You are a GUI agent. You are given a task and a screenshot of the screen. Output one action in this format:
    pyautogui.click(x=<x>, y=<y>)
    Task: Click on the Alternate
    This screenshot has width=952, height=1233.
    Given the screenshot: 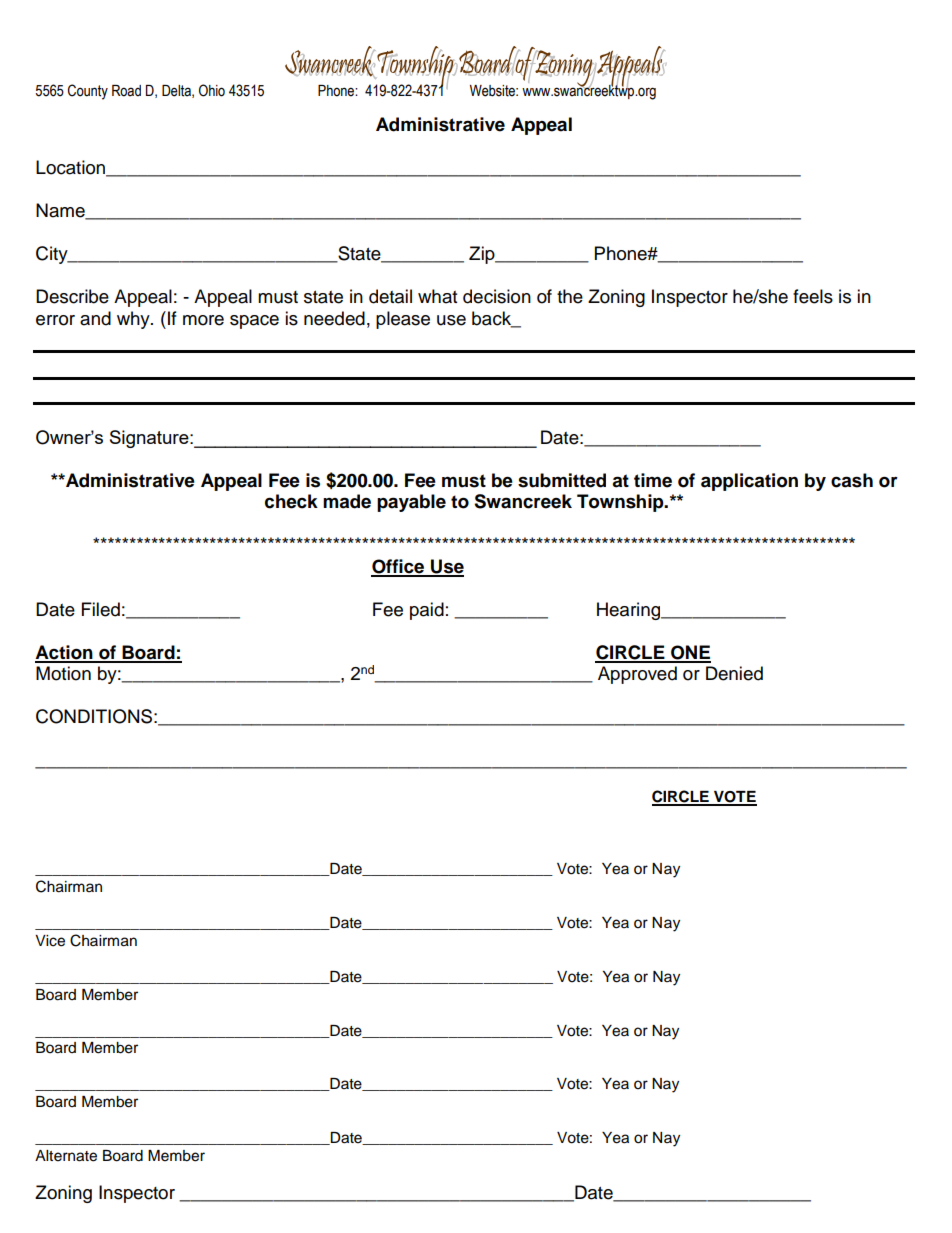 What is the action you would take?
    pyautogui.click(x=66, y=1156)
